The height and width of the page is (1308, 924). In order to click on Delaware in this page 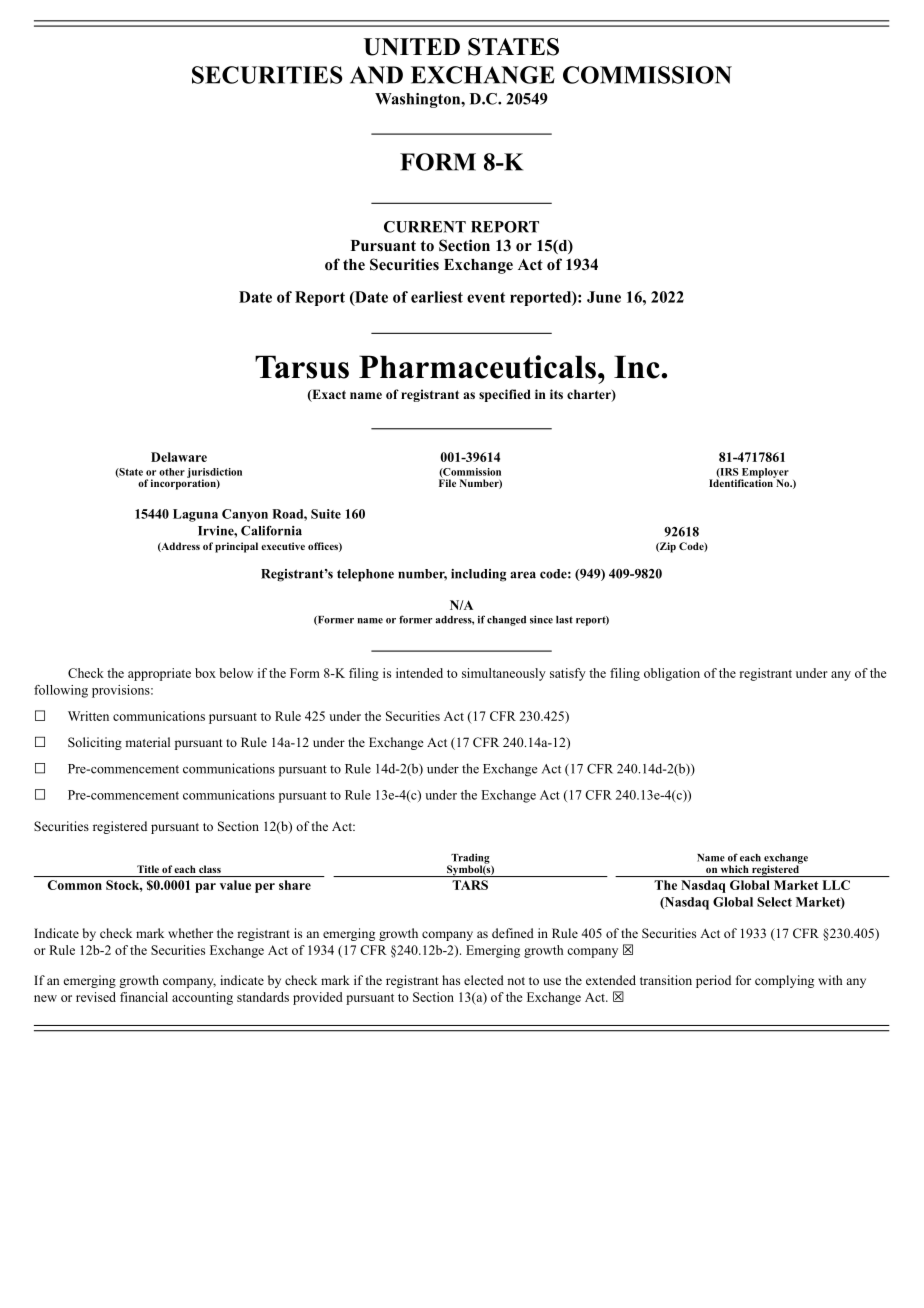, I will do `click(179, 457)`.
